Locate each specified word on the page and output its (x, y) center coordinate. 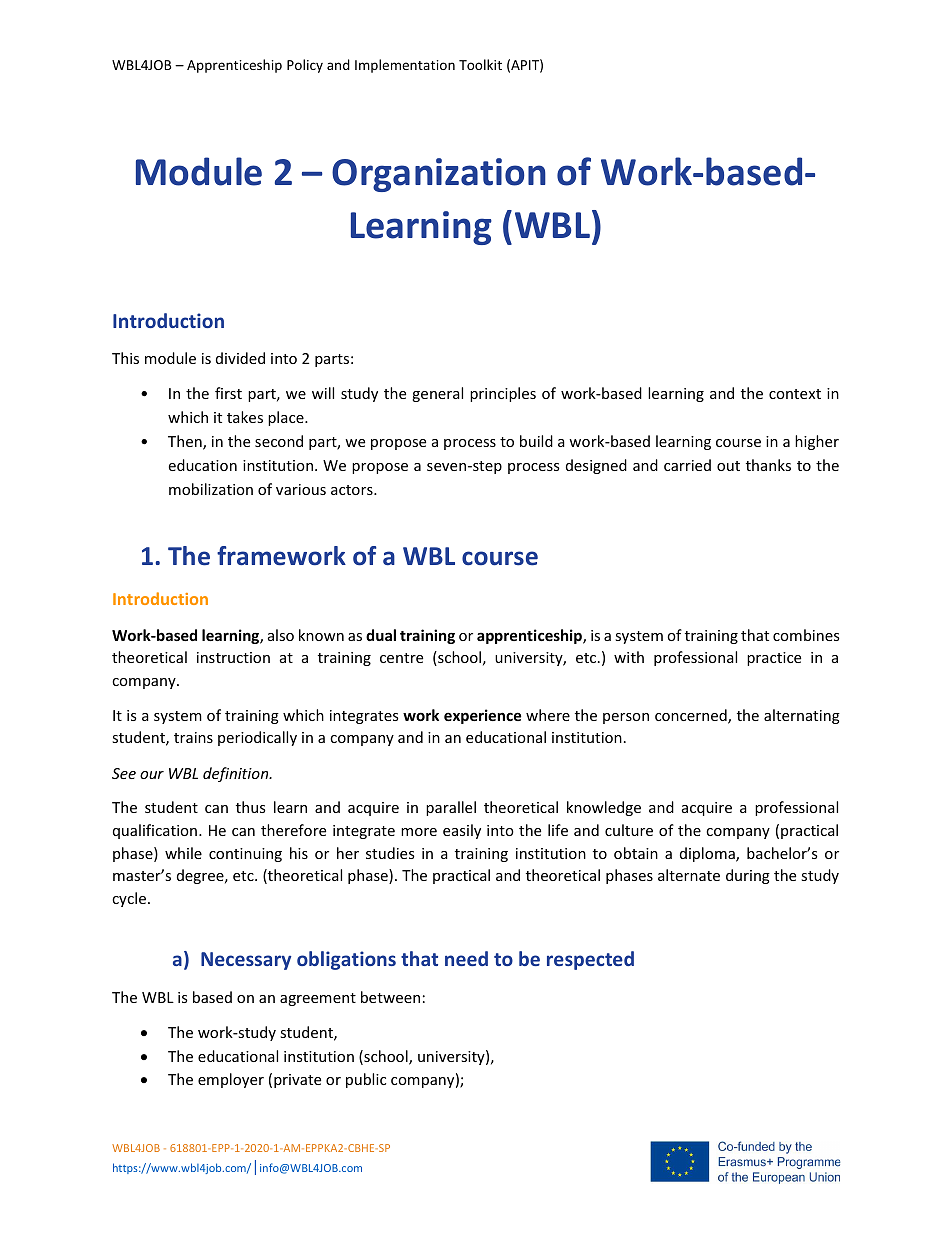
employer (231, 1080)
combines (806, 635)
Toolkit (480, 64)
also (281, 635)
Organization (439, 175)
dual (381, 635)
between (390, 997)
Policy (305, 66)
